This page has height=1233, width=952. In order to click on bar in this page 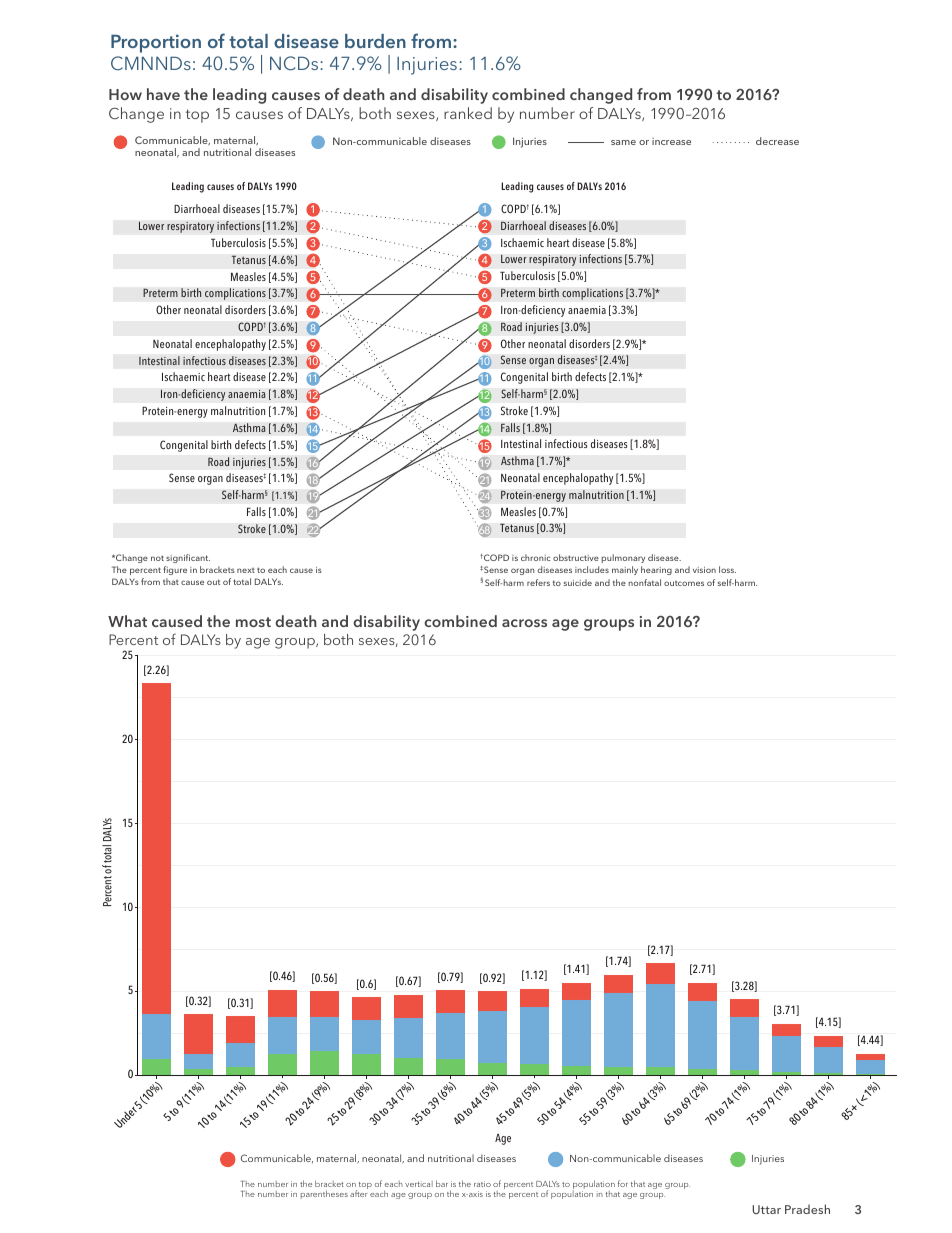, I will do `click(442, 1183)`.
